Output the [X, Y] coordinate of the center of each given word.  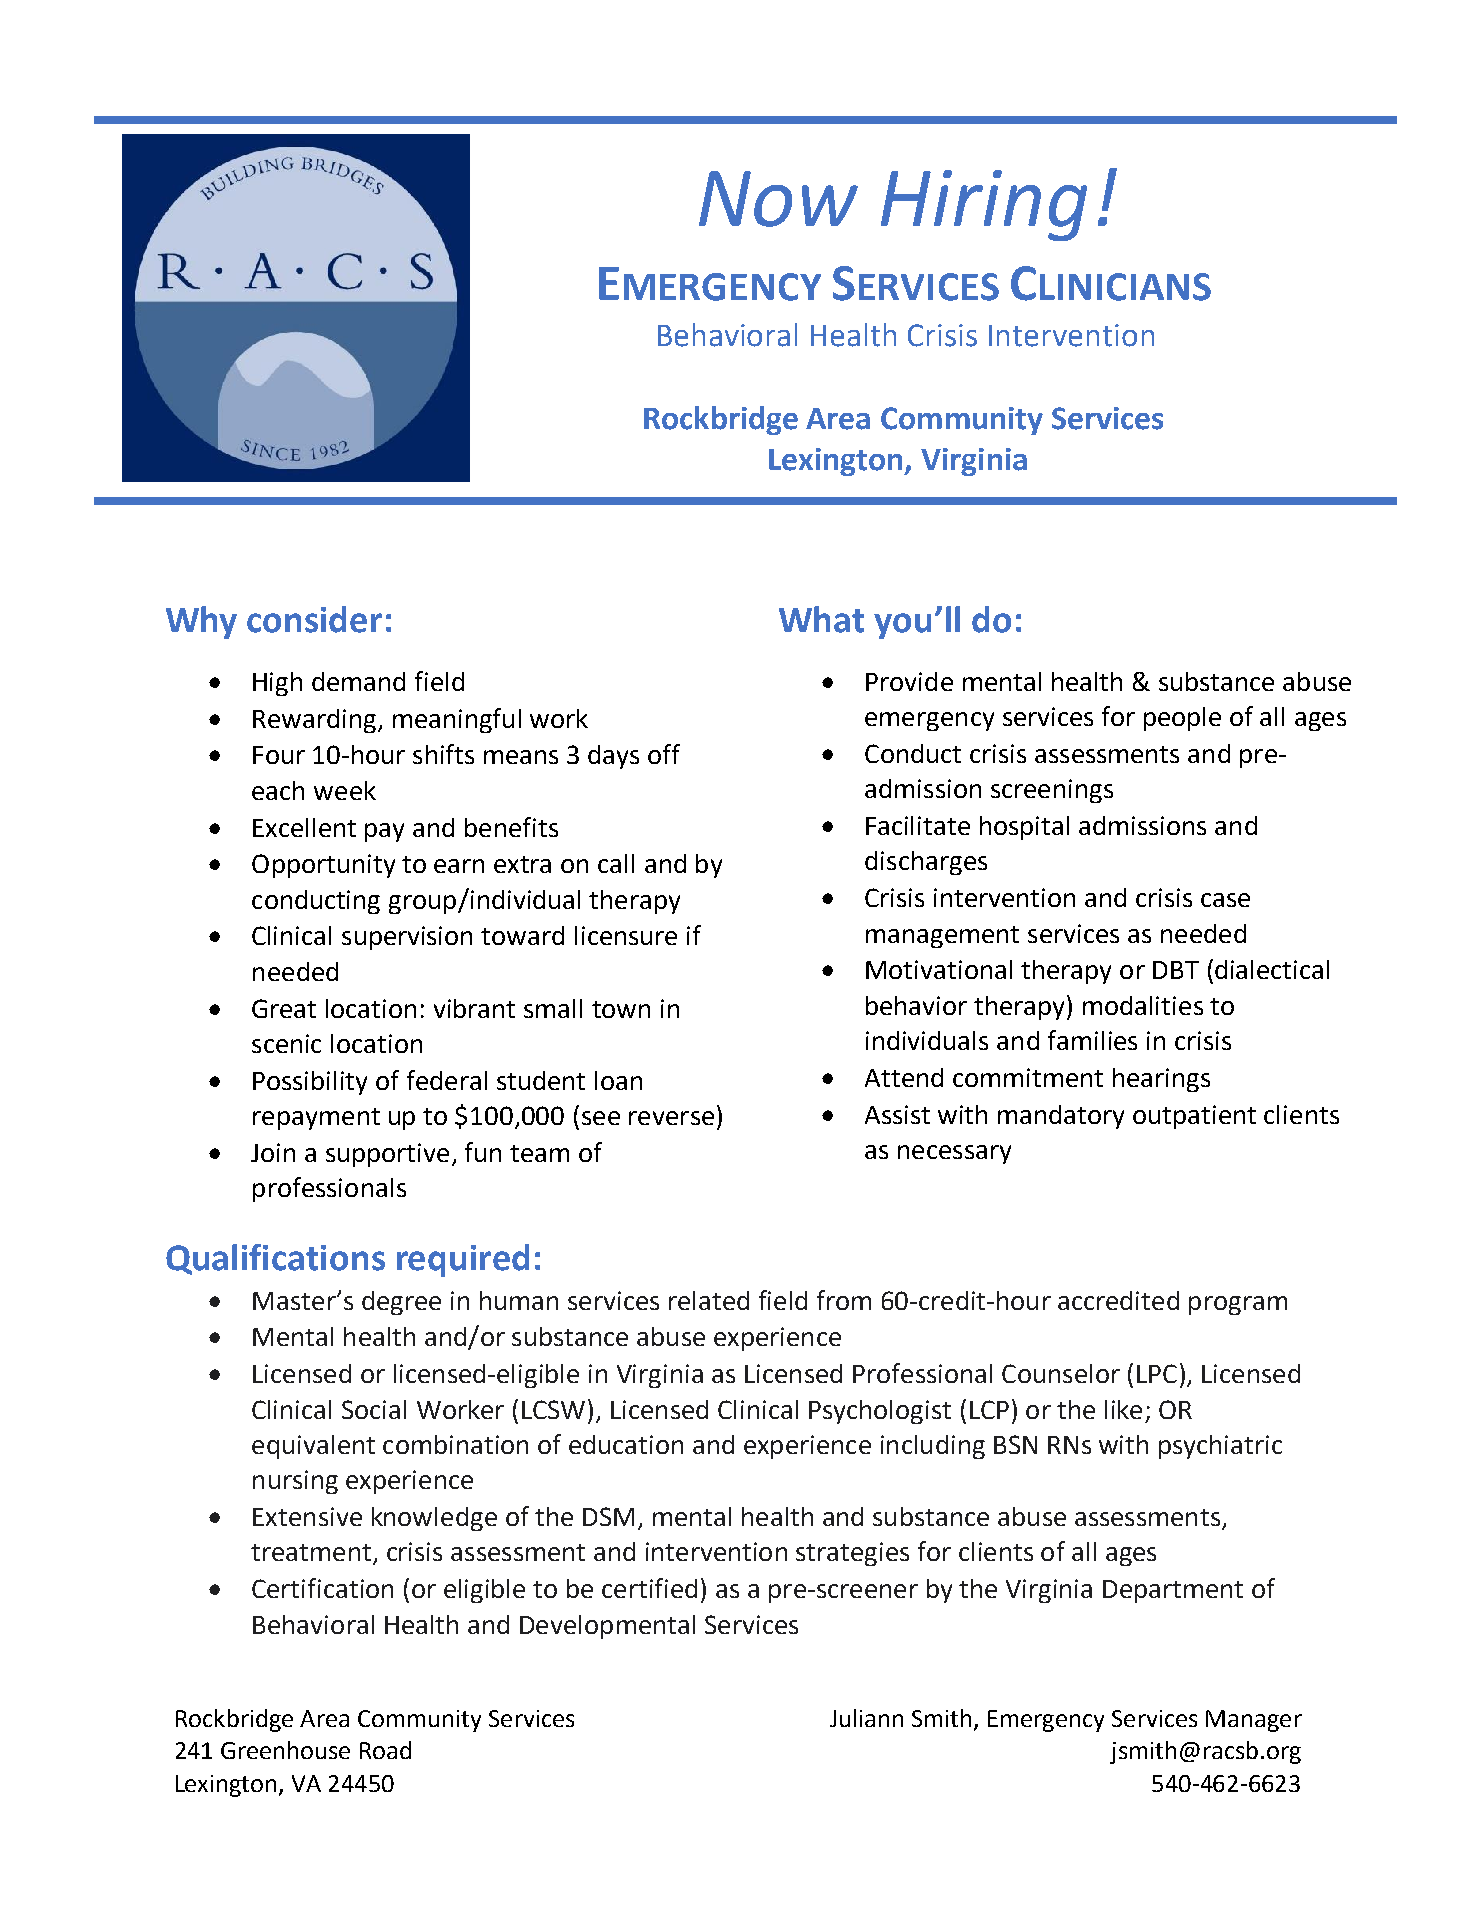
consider [314, 619]
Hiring [984, 205]
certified [649, 1588]
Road [385, 1750]
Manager [1254, 1721]
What [821, 619]
